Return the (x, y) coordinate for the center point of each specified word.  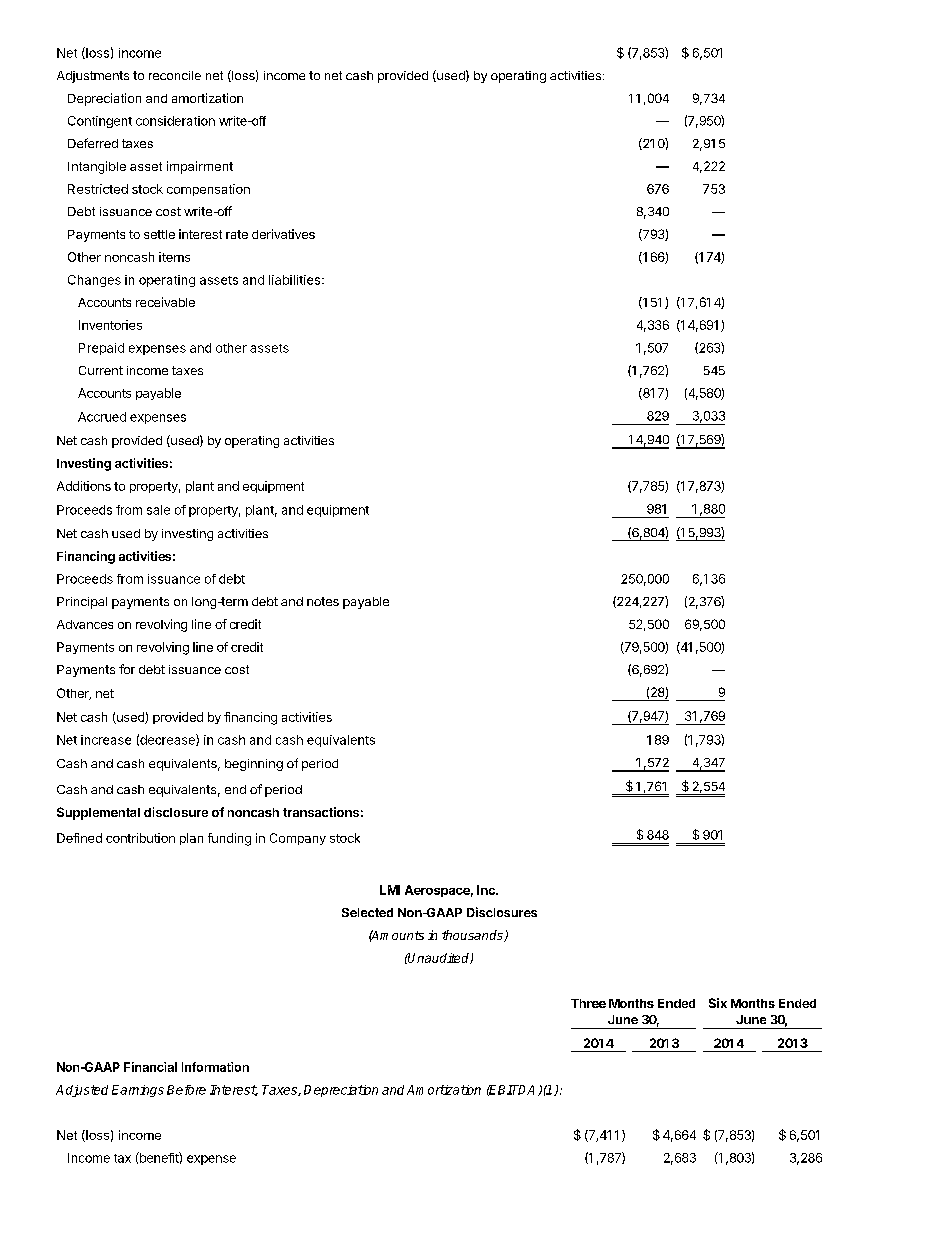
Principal (82, 603)
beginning (254, 765)
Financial (150, 1067)
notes (323, 601)
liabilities (296, 280)
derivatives (283, 234)
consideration (175, 121)
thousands (473, 936)
